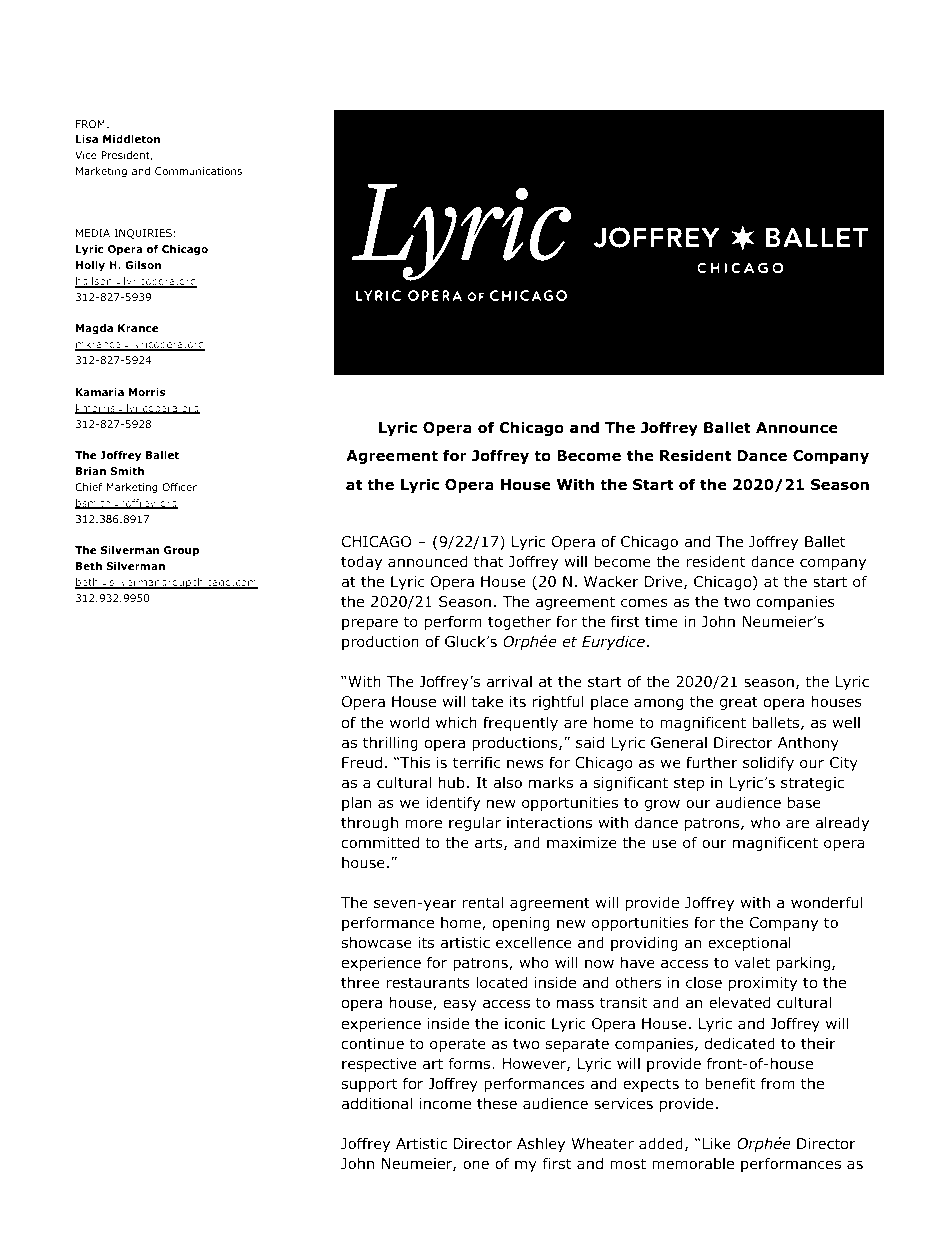 This document has width=952, height=1233. I want to click on Middleton, so click(131, 139).
